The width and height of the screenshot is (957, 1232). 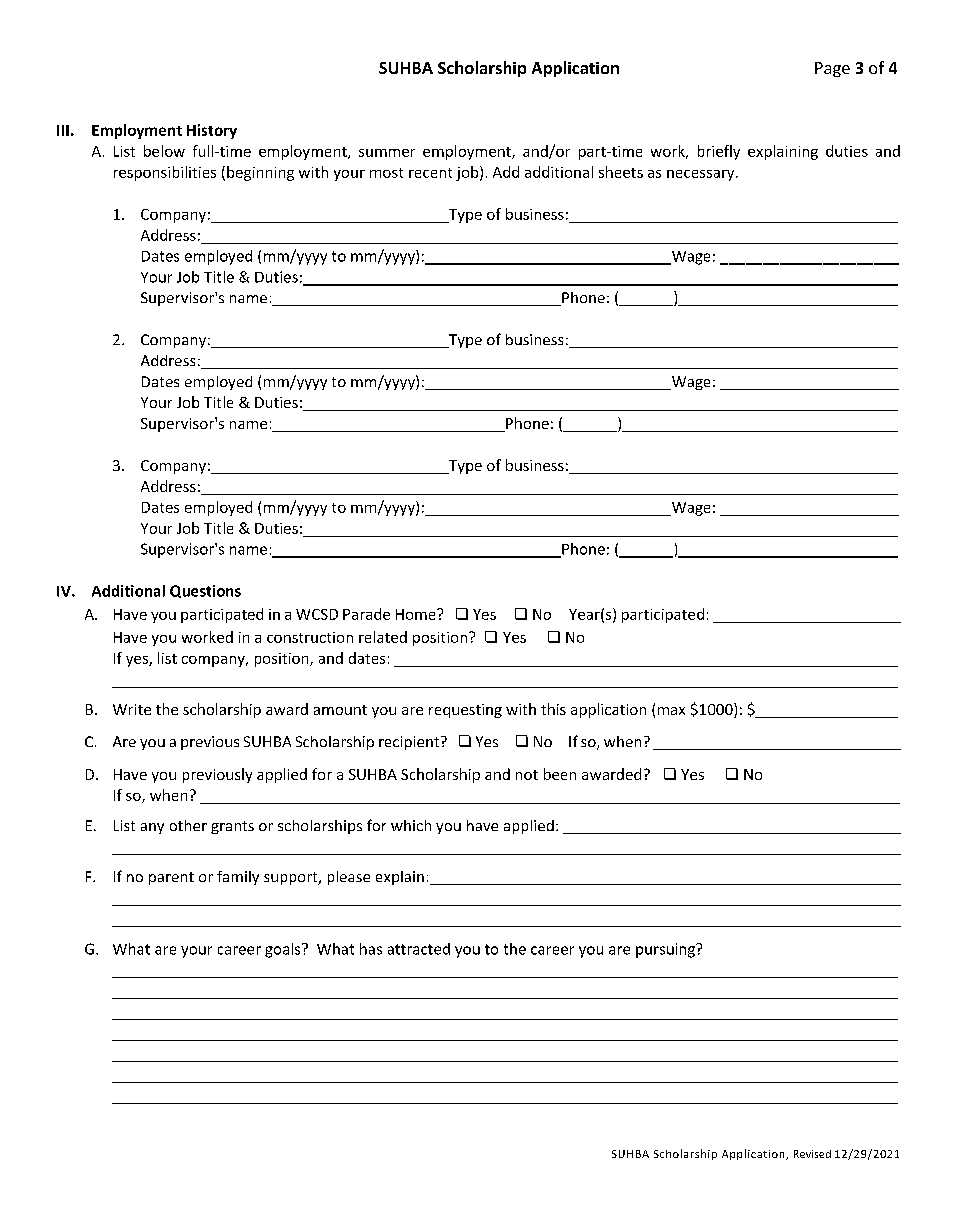 What do you see at coordinates (205, 591) in the screenshot?
I see `Questions` at bounding box center [205, 591].
